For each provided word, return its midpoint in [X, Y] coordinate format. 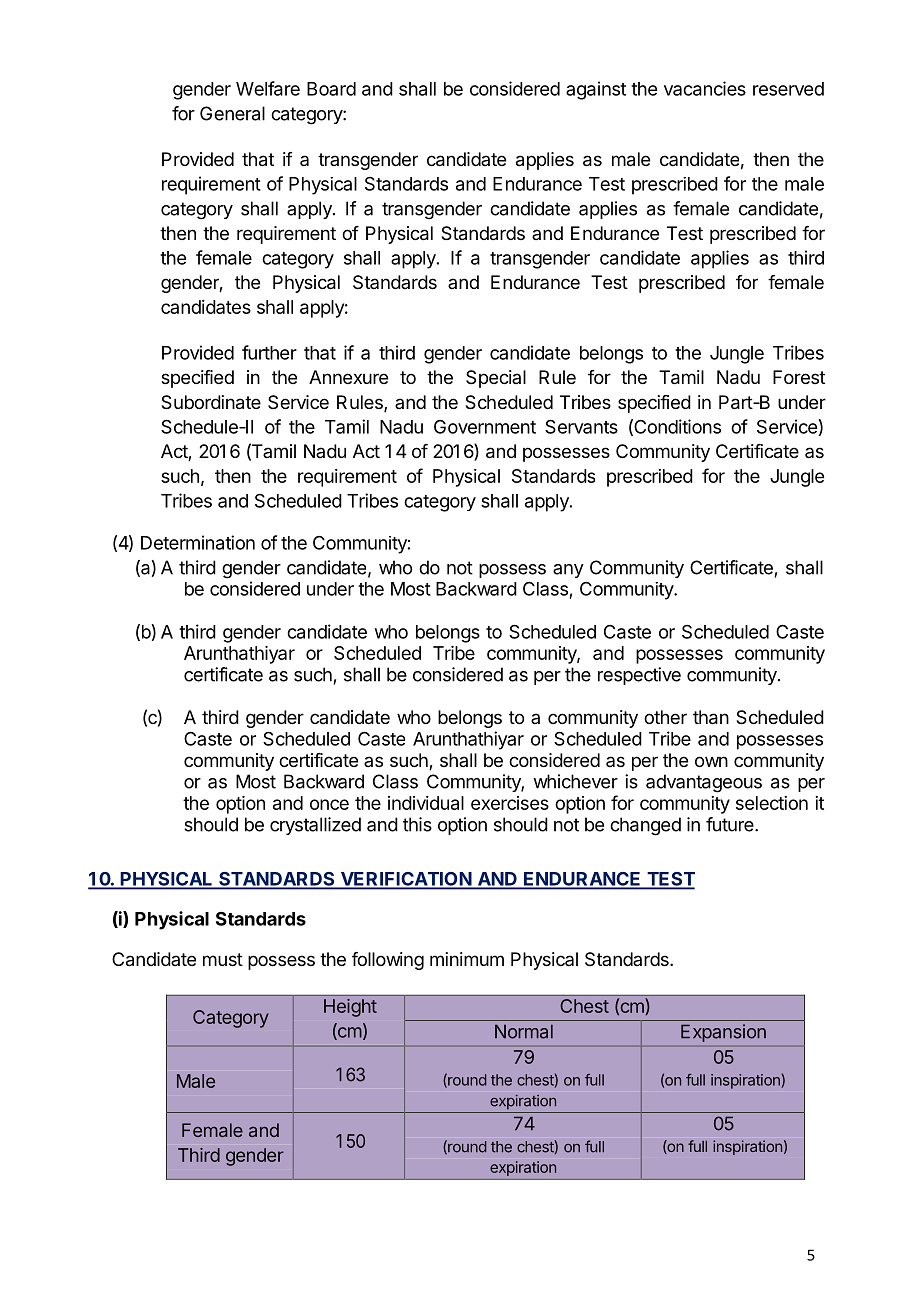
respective [639, 676]
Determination [198, 542]
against [596, 90]
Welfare [268, 88]
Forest [799, 377]
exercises [510, 803]
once [329, 804]
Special [496, 379]
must [223, 959]
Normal [524, 1031]
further [269, 352]
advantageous [704, 783]
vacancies [705, 88]
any [568, 571]
